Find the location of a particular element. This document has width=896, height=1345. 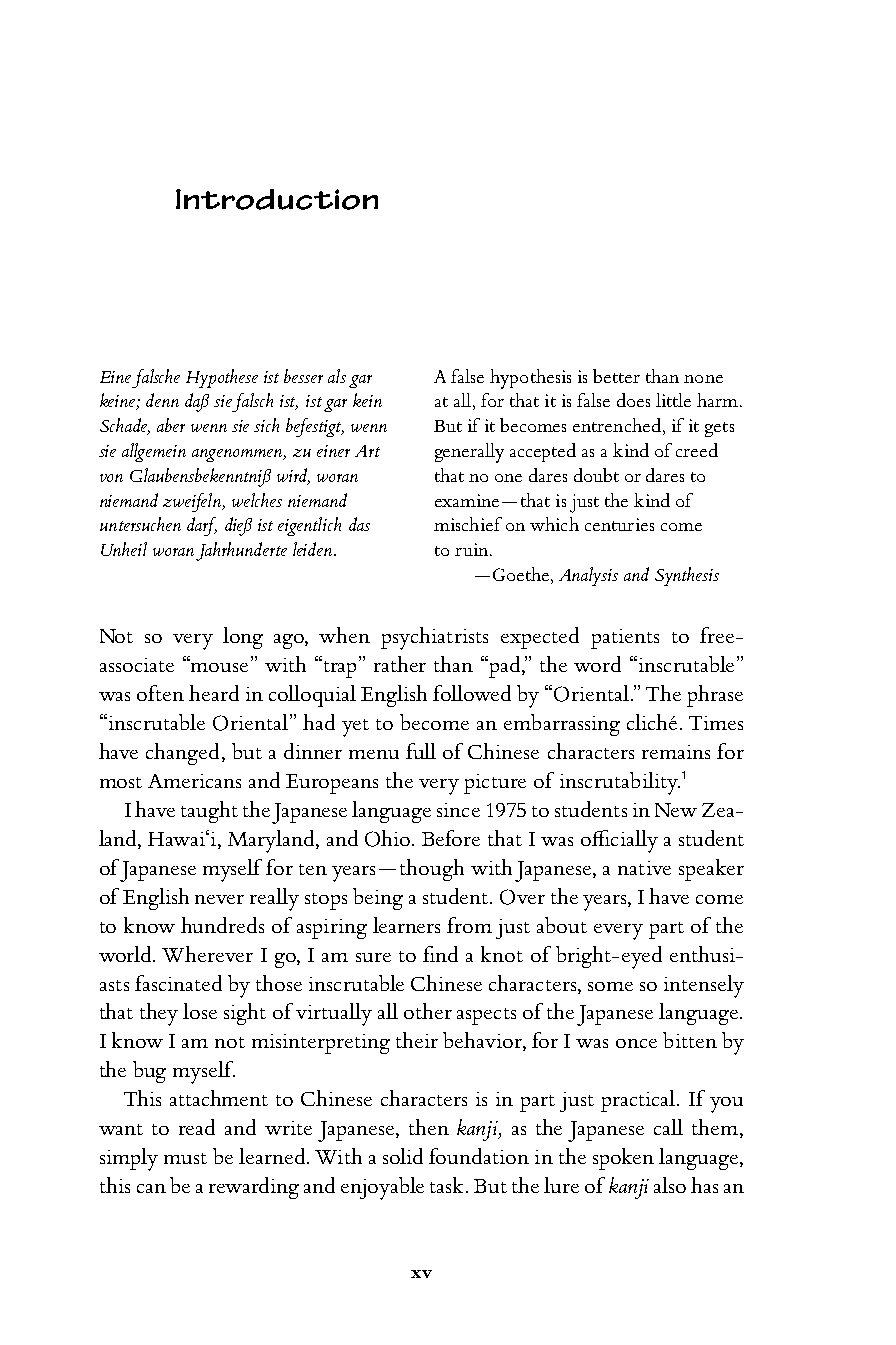

von is located at coordinates (111, 478).
